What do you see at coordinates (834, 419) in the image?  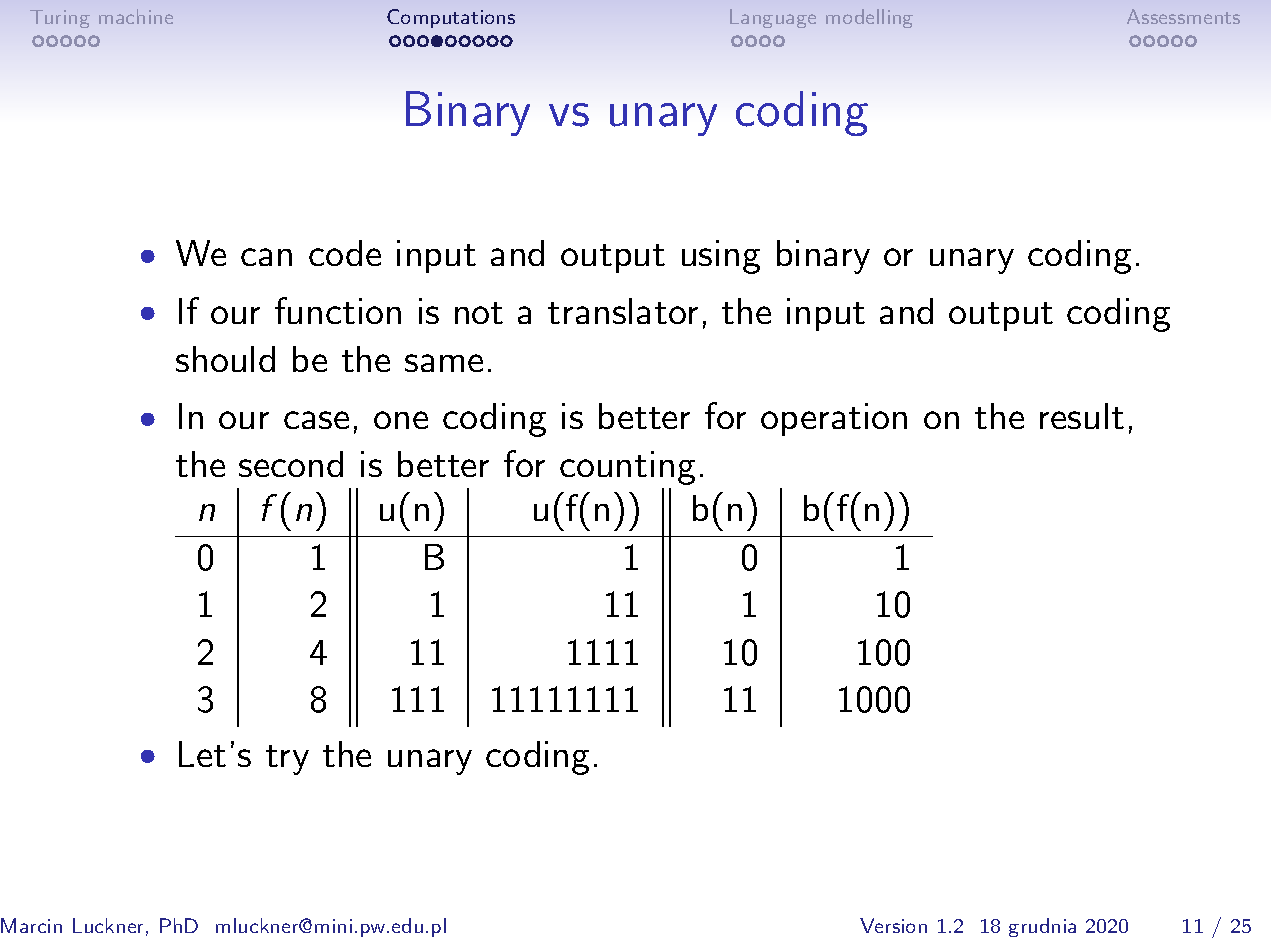 I see `operation` at bounding box center [834, 419].
